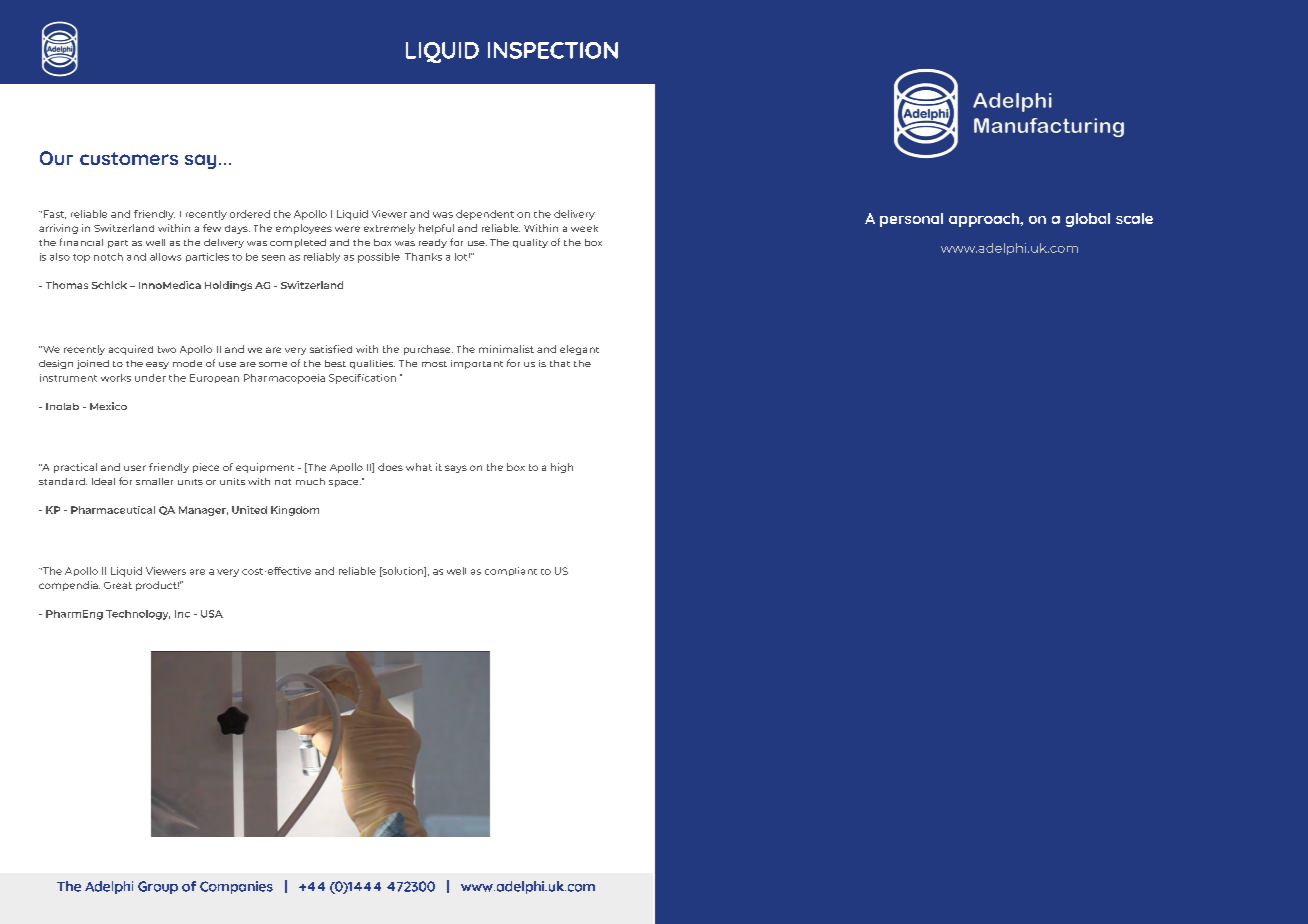 The height and width of the screenshot is (924, 1308). Describe the element at coordinates (985, 220) in the screenshot. I see `approach` at that location.
